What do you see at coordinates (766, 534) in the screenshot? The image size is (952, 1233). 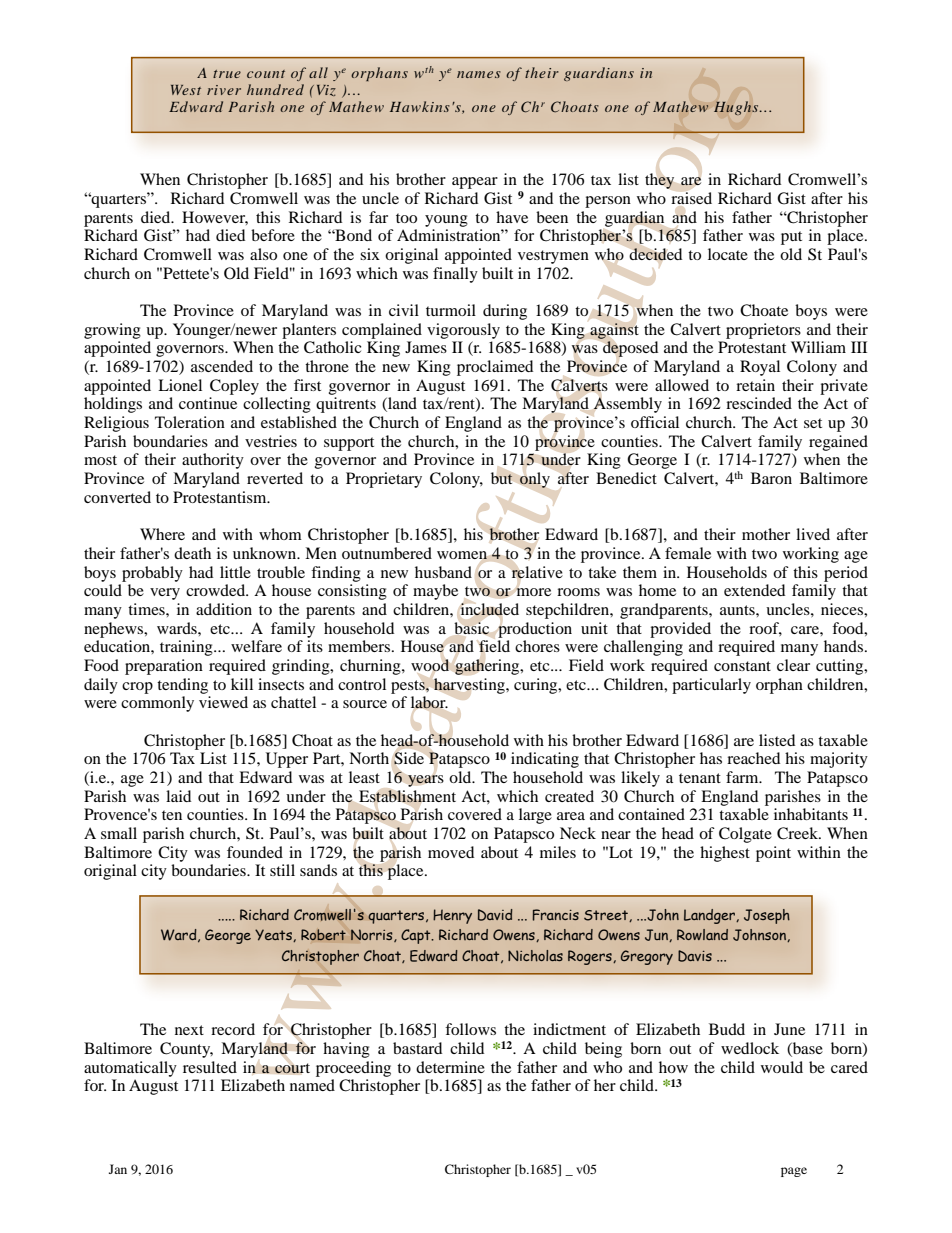 I see `mother` at bounding box center [766, 534].
